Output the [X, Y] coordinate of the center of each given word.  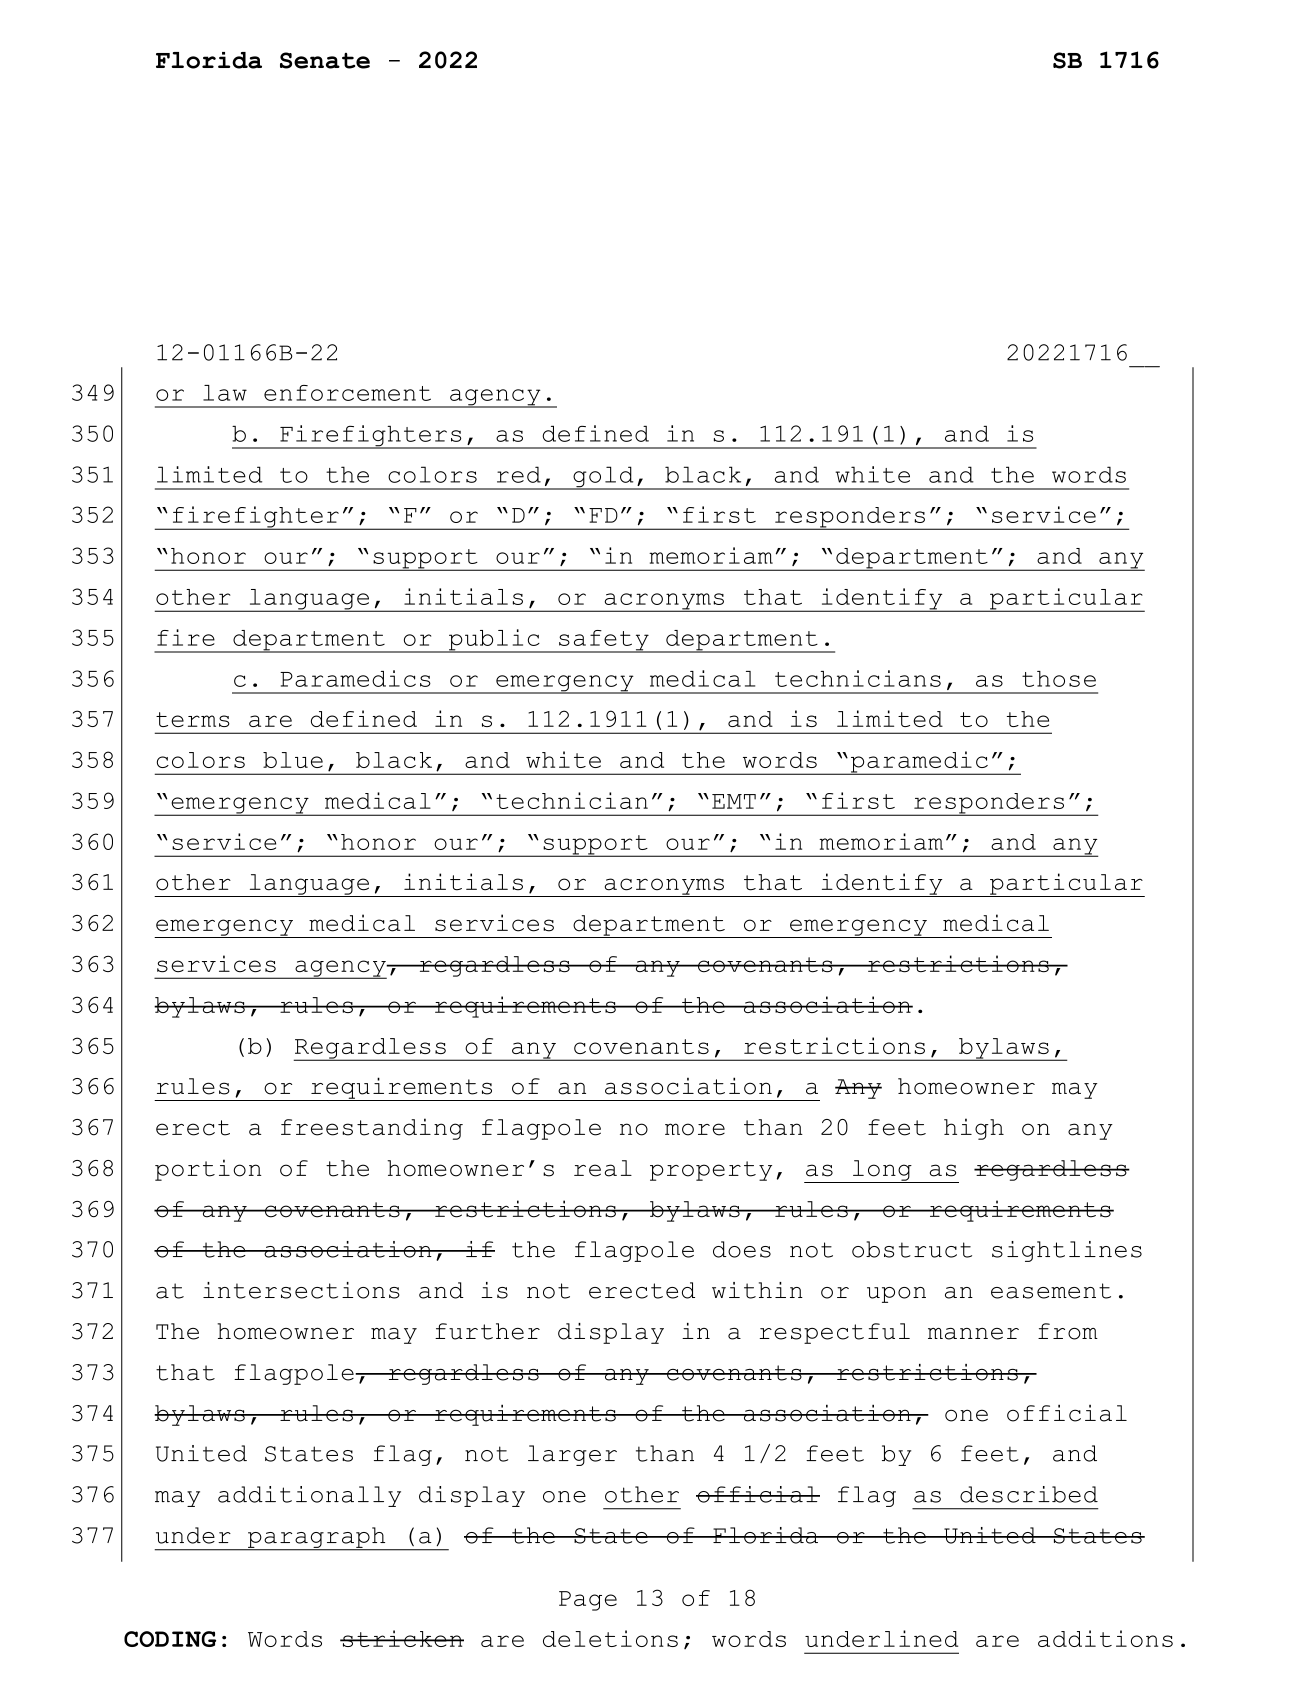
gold [603, 478]
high [974, 1129]
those [1059, 679]
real [603, 1168]
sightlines [1067, 1251]
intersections [301, 1290]
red [519, 474]
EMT [734, 801]
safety [604, 641]
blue [293, 760]
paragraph [317, 1538]
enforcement [347, 393]
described [1029, 1494]
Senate [325, 60]
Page [588, 1601]
